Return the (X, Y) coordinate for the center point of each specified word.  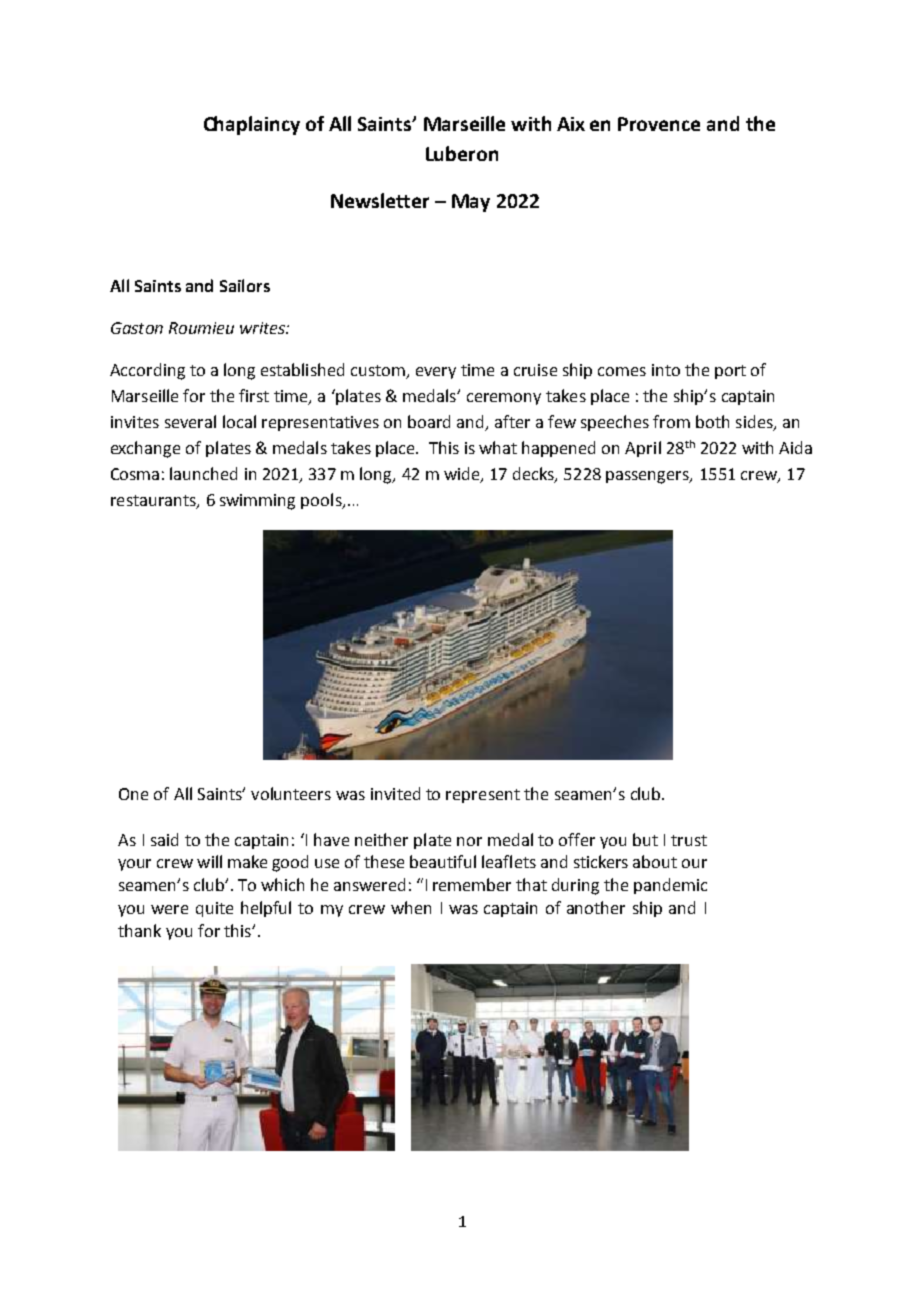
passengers (648, 477)
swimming (257, 502)
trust (689, 840)
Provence (659, 124)
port (730, 372)
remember (472, 884)
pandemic (670, 886)
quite (214, 909)
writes (263, 328)
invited (395, 793)
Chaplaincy (252, 125)
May (471, 203)
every (436, 373)
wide (463, 475)
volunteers (291, 793)
